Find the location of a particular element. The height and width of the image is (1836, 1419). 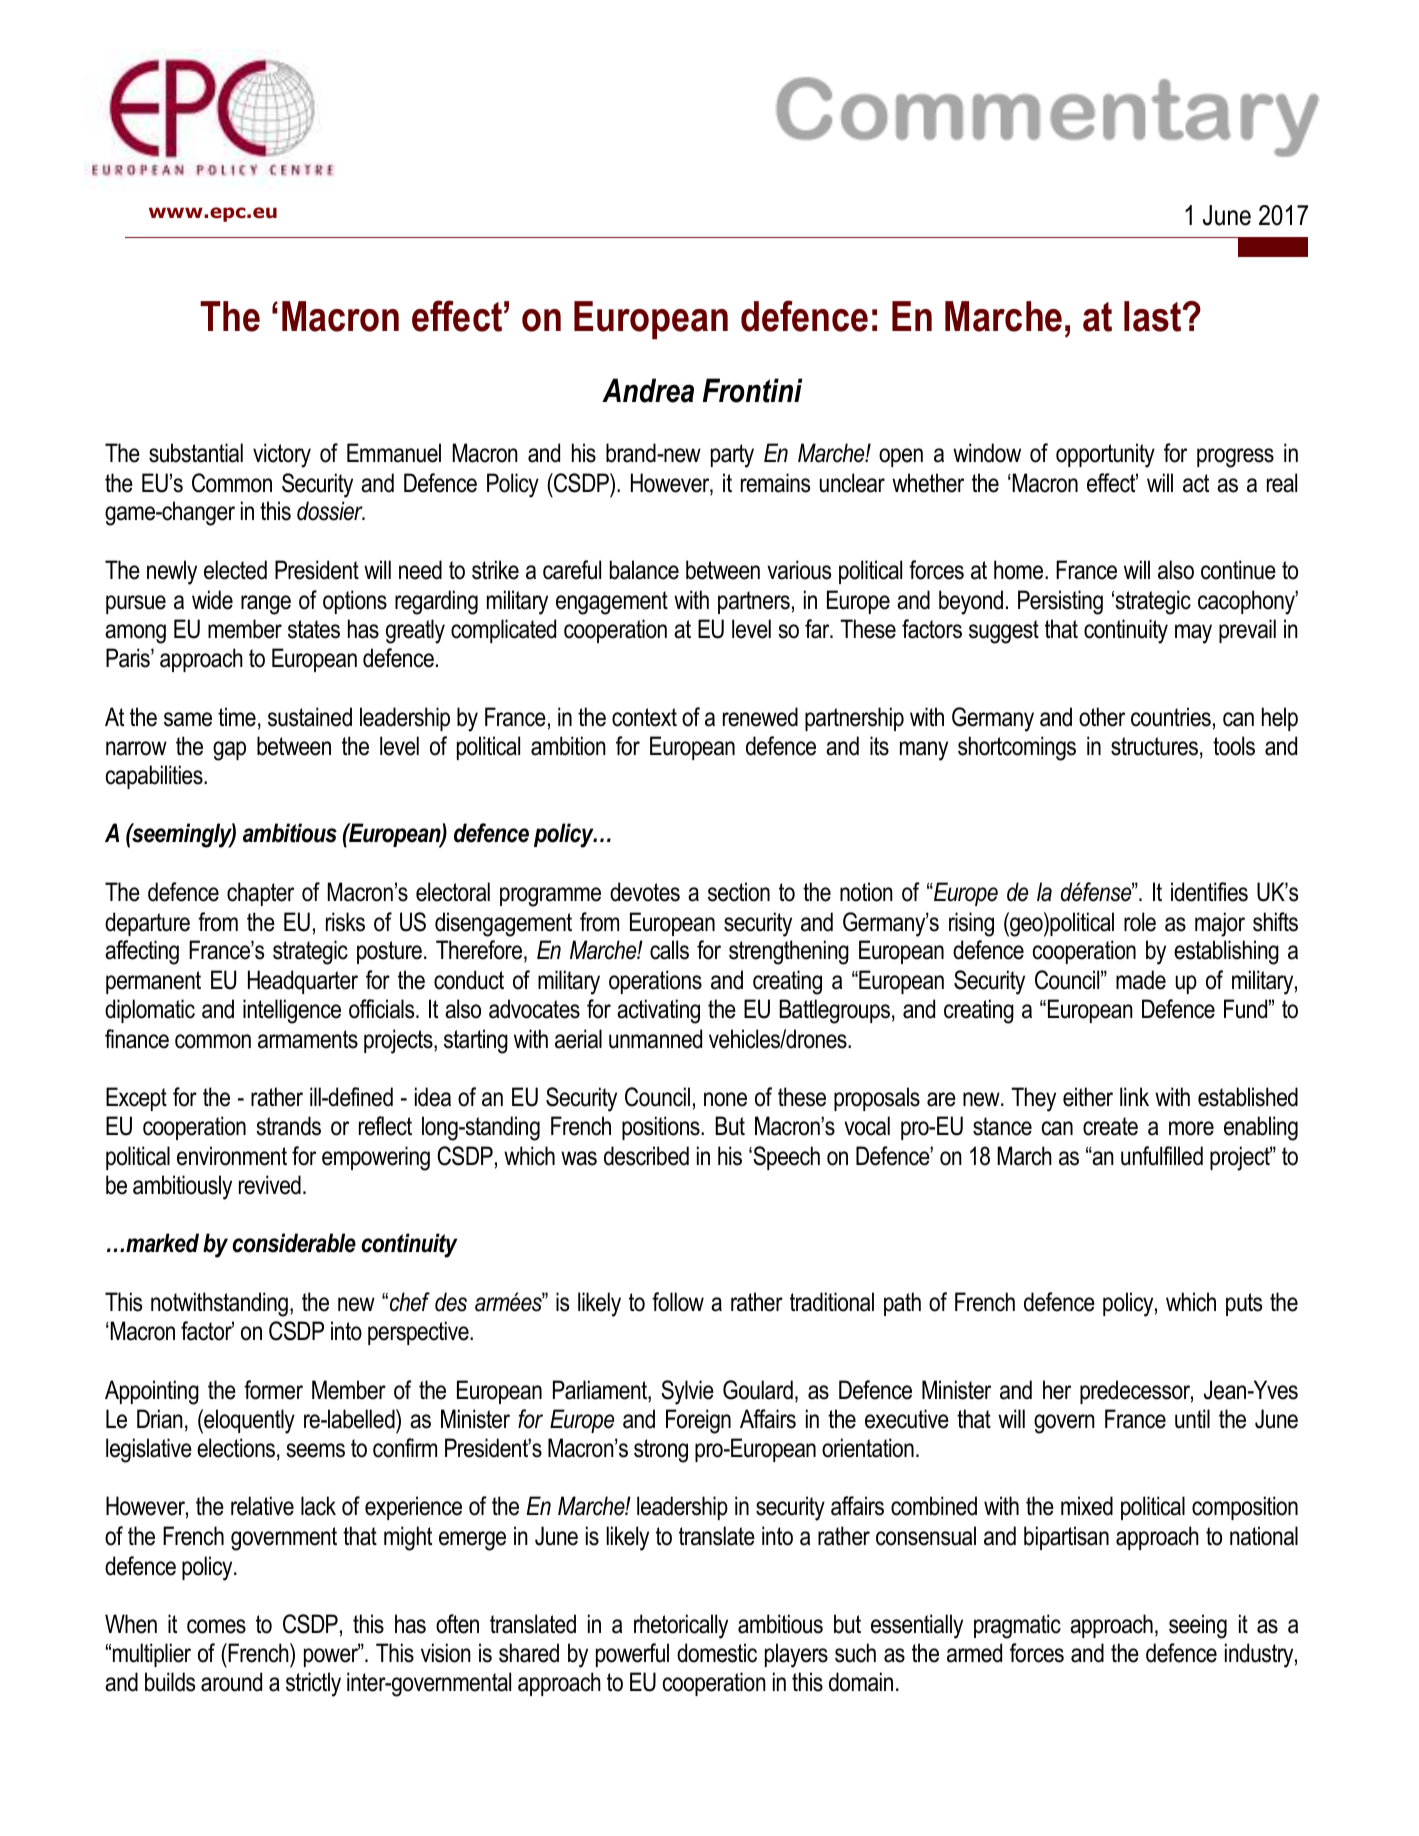

last is located at coordinates (1154, 316).
